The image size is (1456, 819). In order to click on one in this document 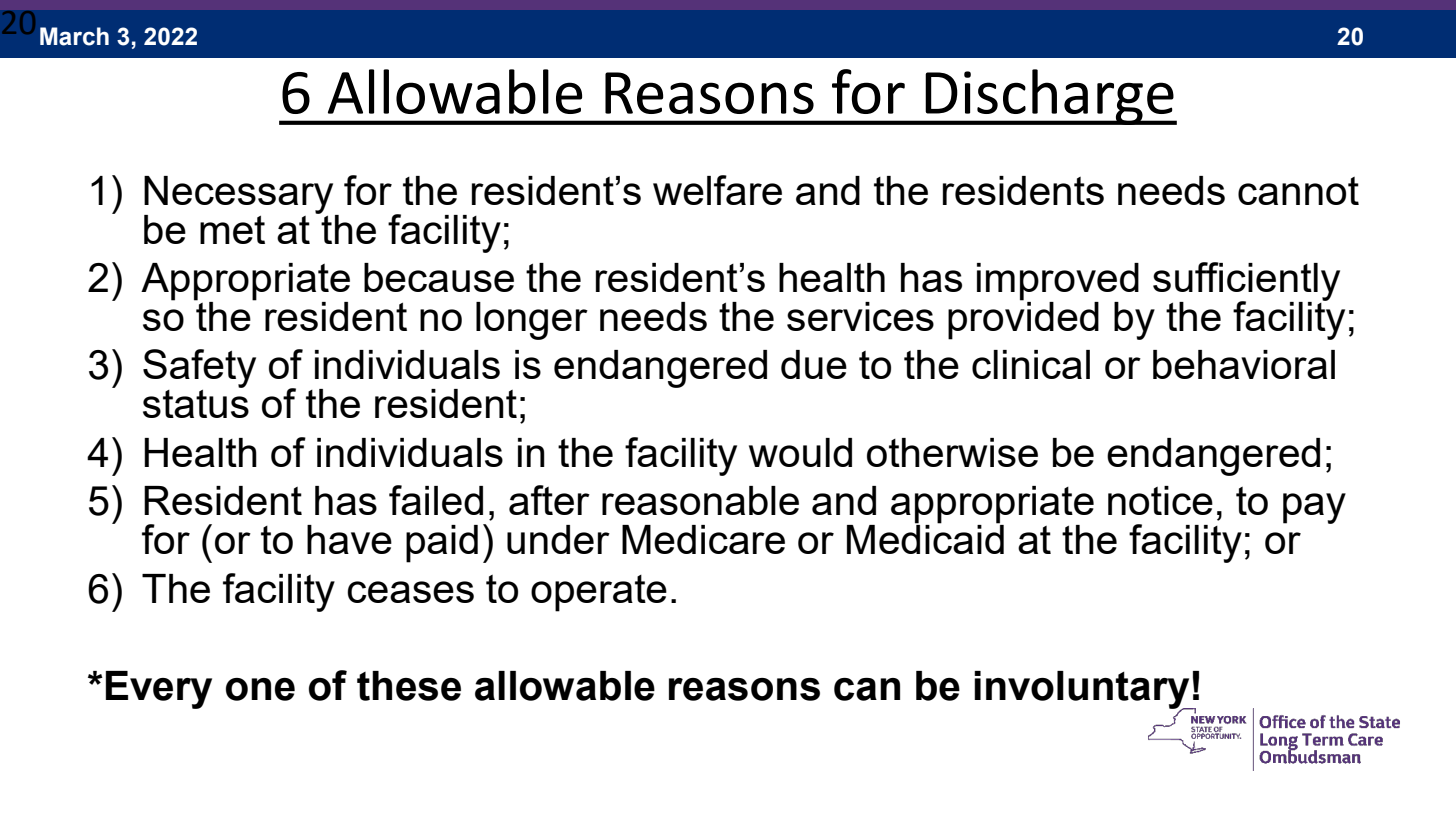, I will do `click(260, 689)`.
